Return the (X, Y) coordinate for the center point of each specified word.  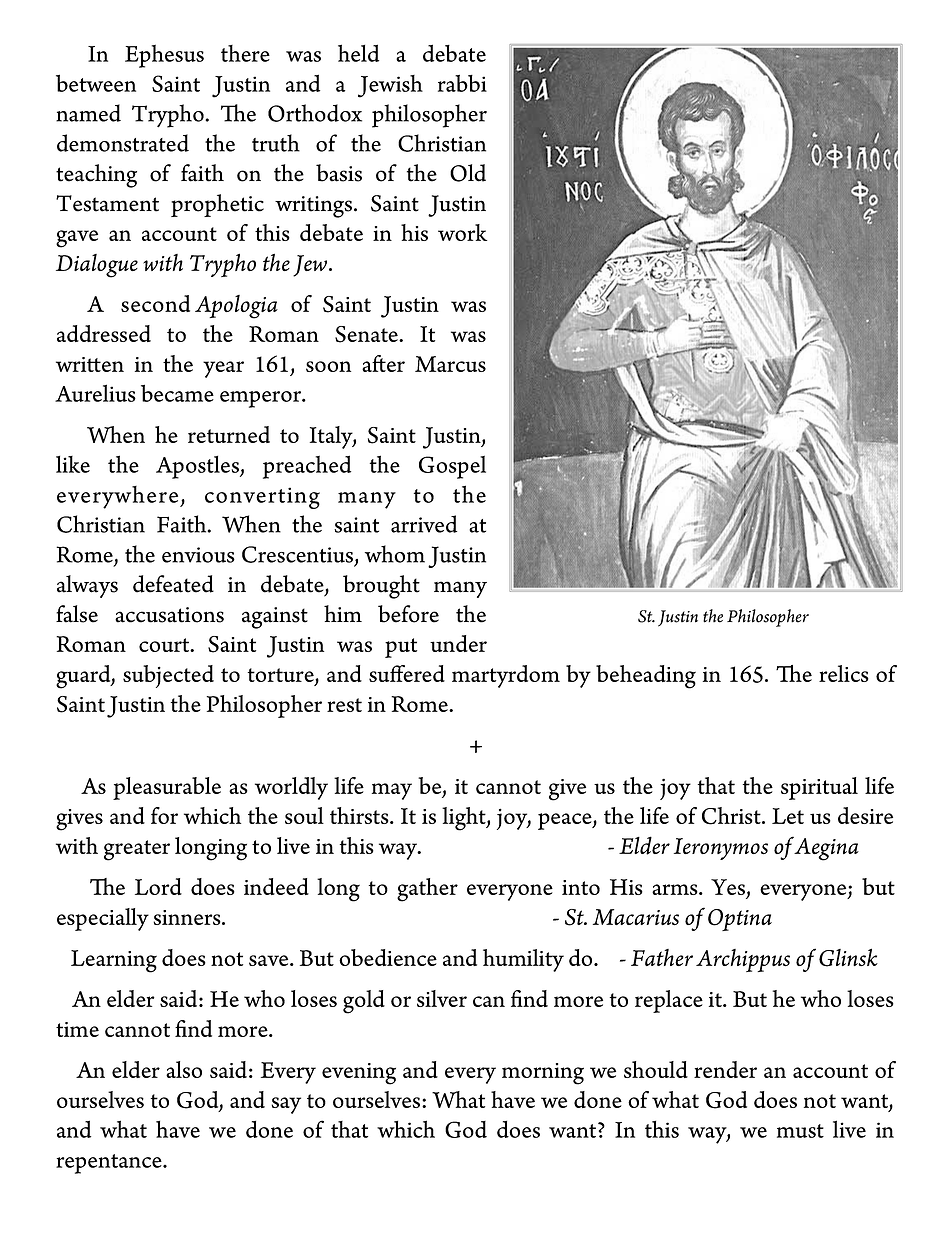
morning (543, 1074)
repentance (110, 1164)
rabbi (462, 83)
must (800, 1131)
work (462, 232)
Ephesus (164, 56)
